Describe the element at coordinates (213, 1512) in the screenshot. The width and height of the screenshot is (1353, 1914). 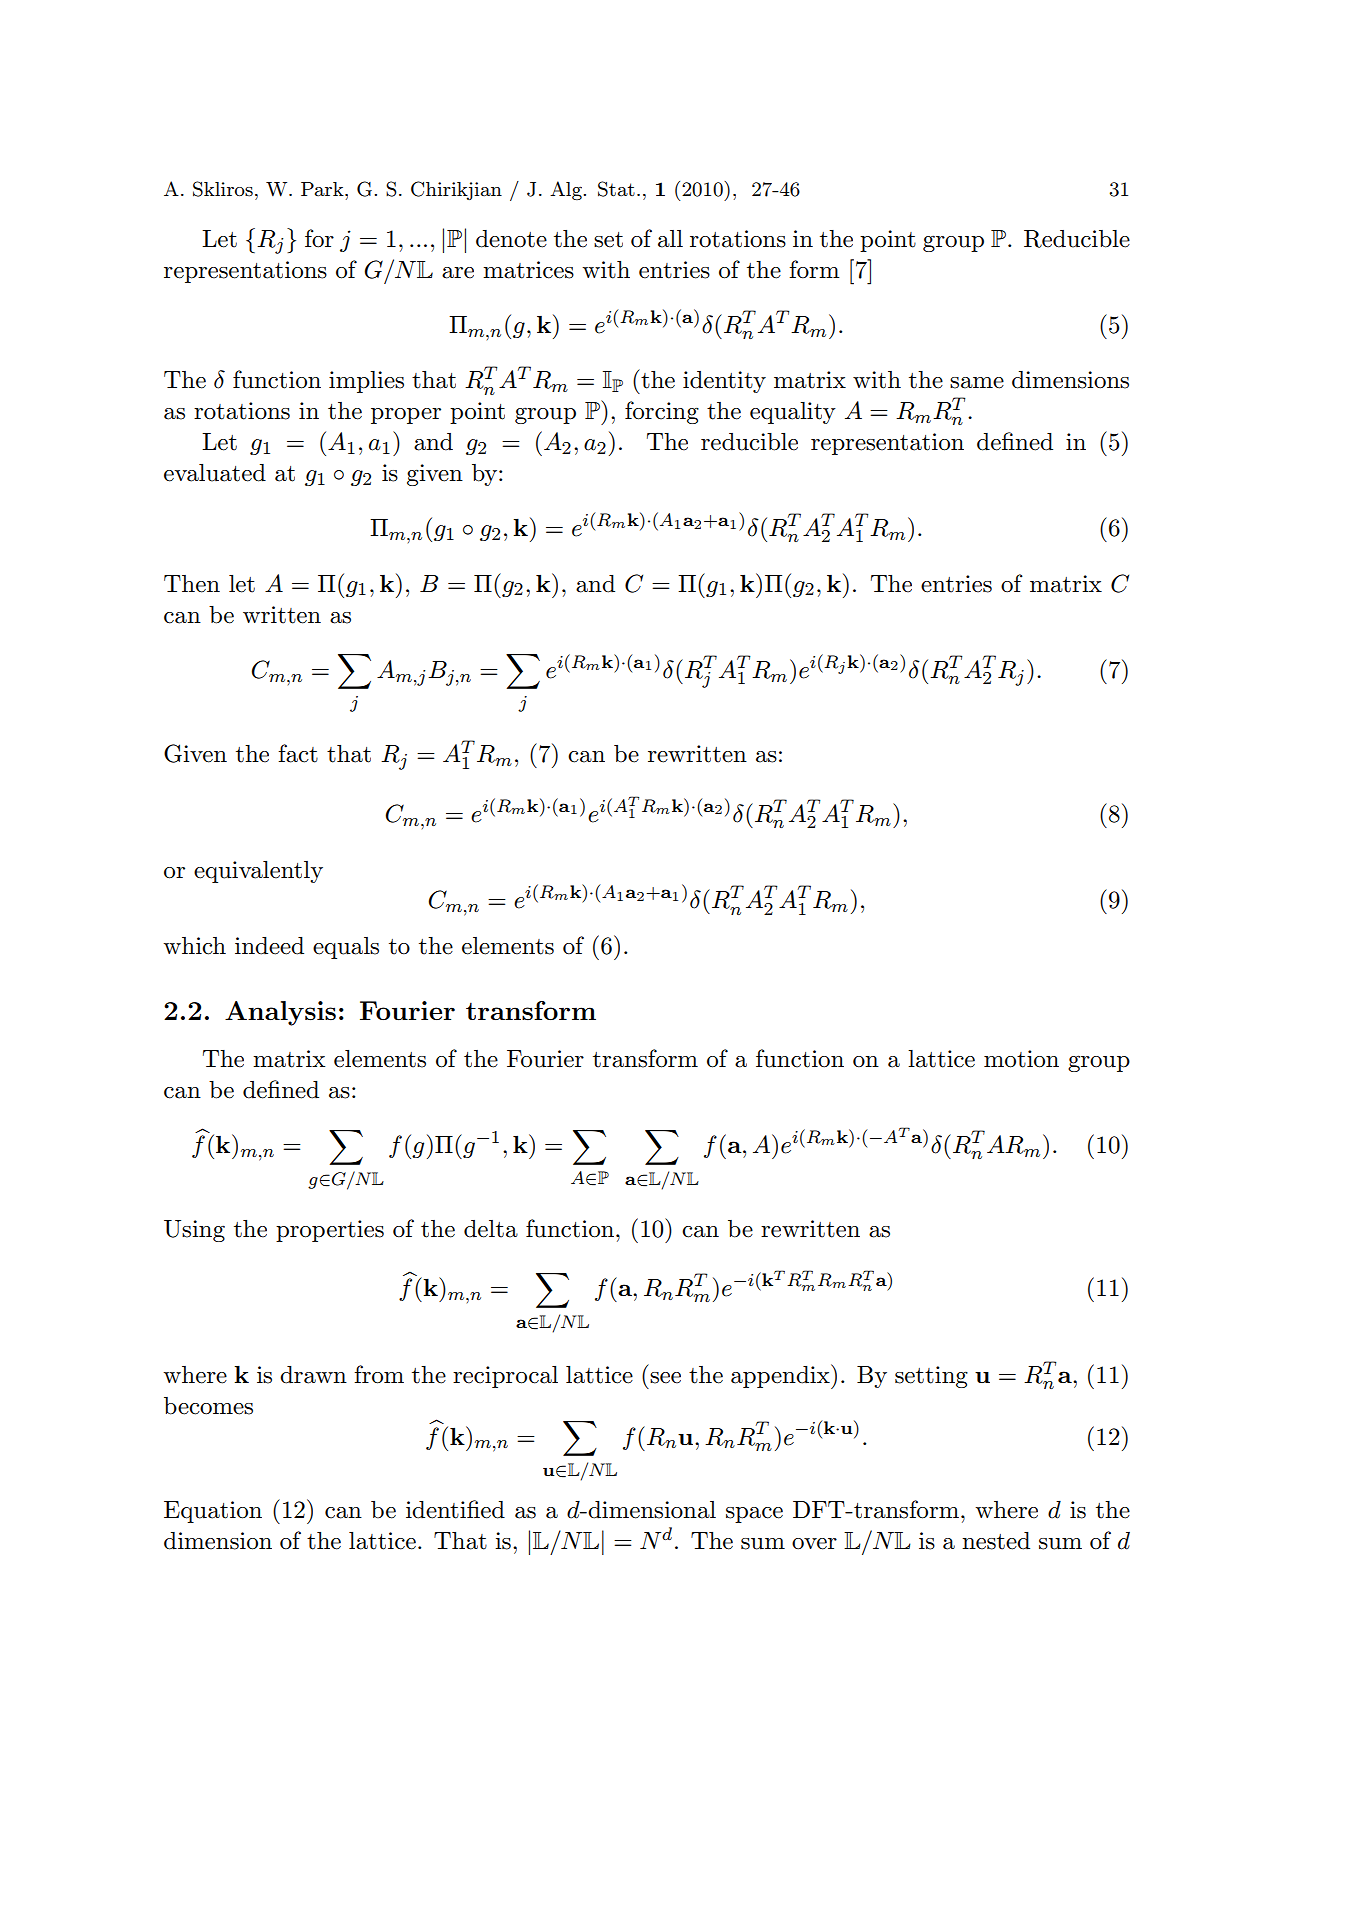
I see `Equation` at that location.
